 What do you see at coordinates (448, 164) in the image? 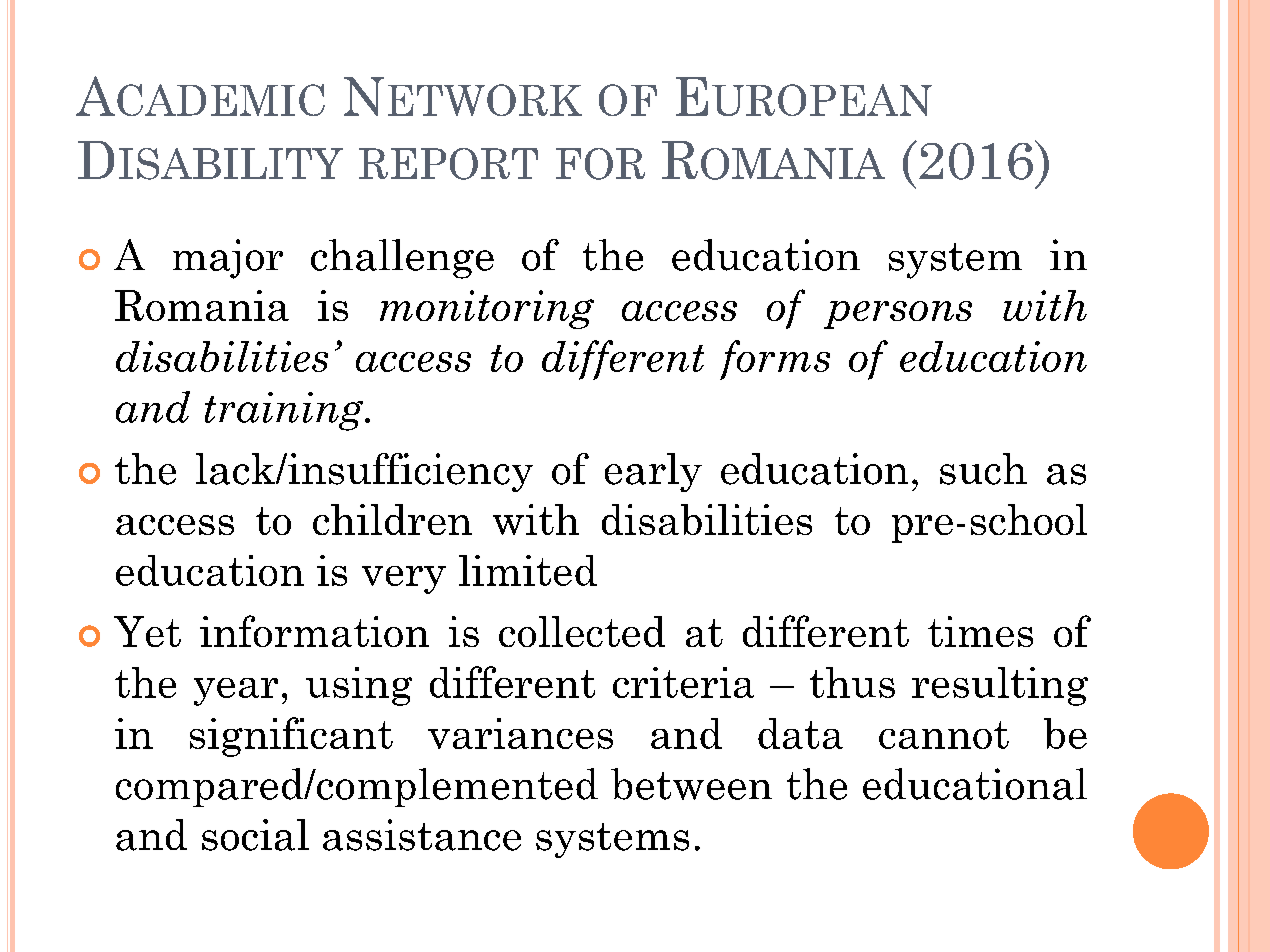
I see `REPORT` at bounding box center [448, 164].
